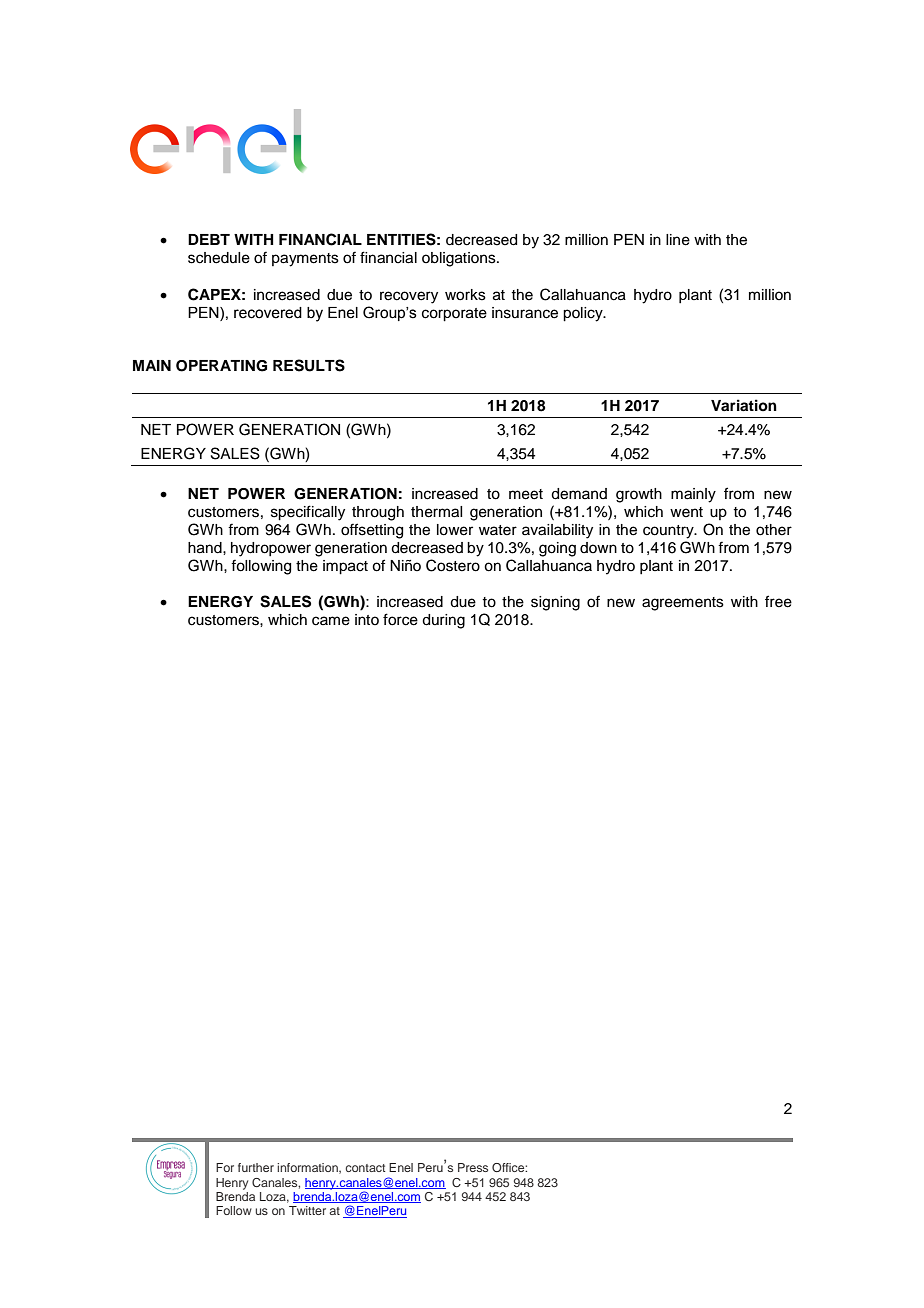 The image size is (924, 1308). I want to click on agreements, so click(683, 604).
